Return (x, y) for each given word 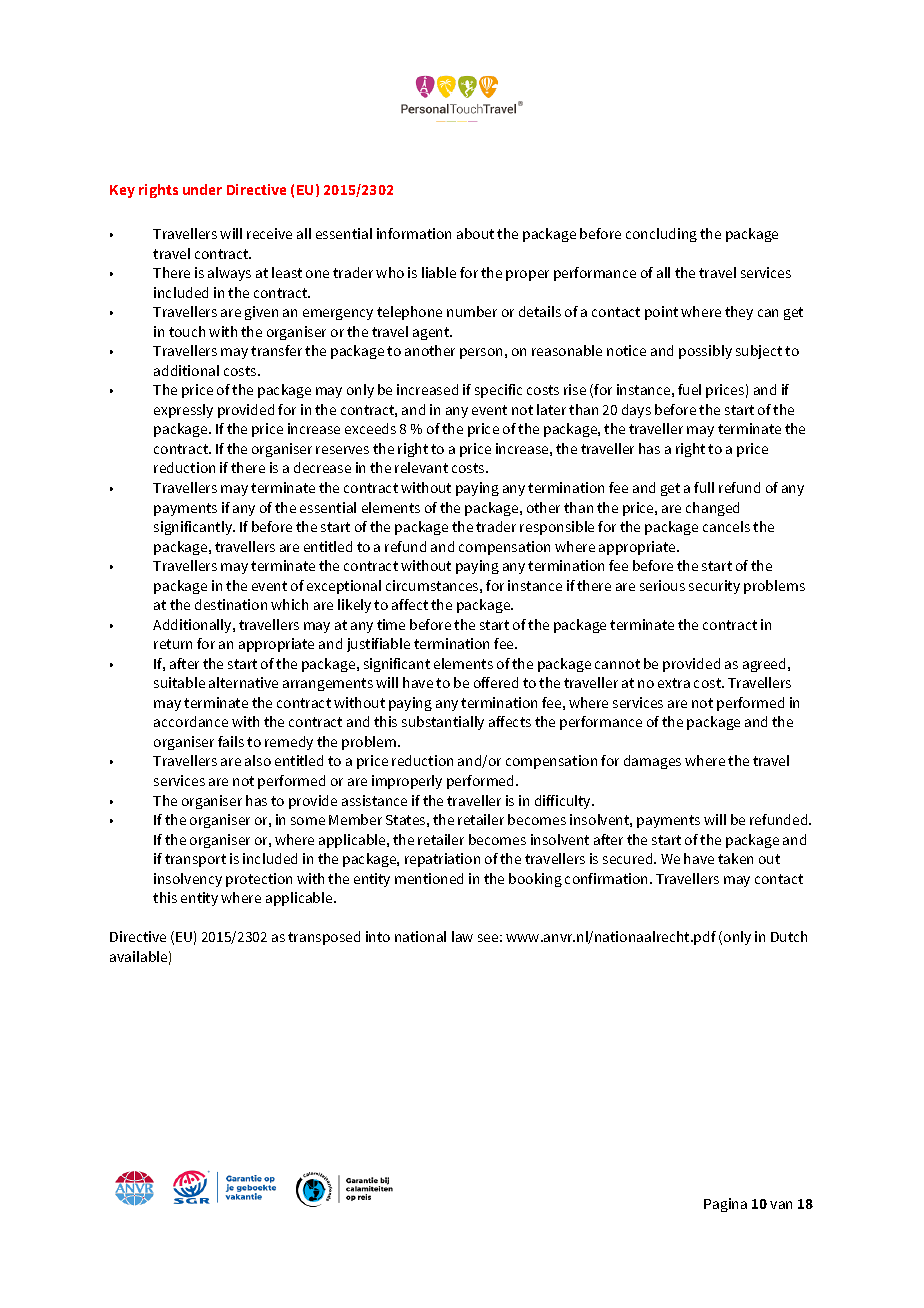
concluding (661, 235)
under (202, 189)
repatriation (442, 860)
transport (195, 860)
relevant (421, 467)
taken (735, 858)
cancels (726, 526)
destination (231, 604)
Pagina (725, 1205)
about (475, 233)
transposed (324, 938)
